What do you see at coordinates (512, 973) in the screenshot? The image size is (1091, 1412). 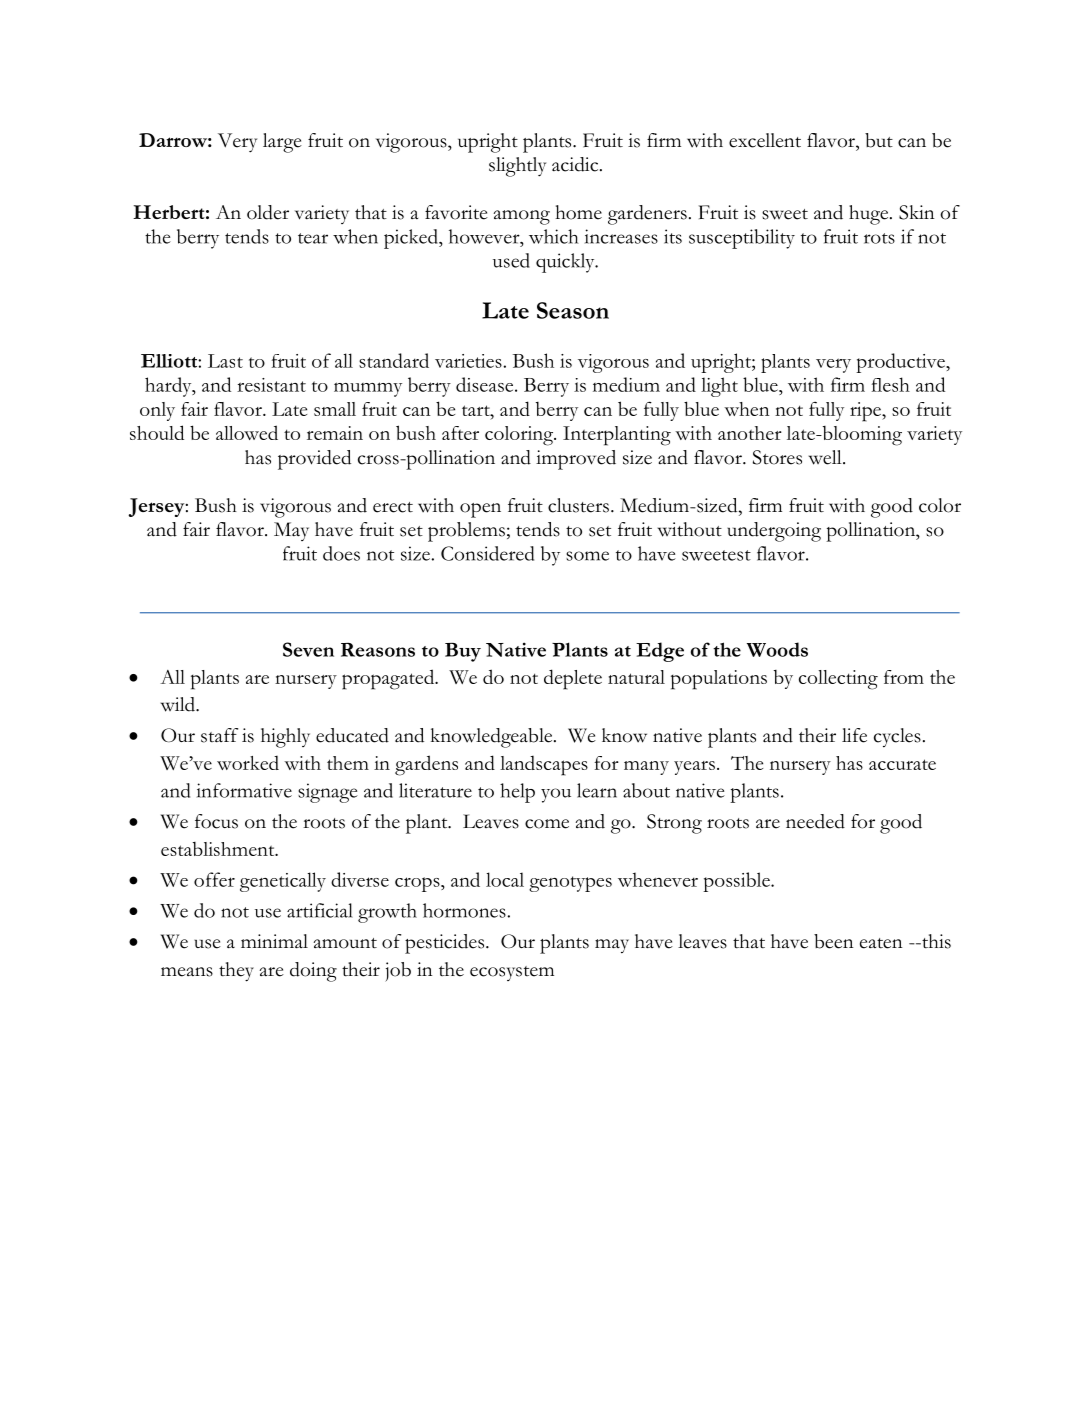 I see `ecosystem` at bounding box center [512, 973].
